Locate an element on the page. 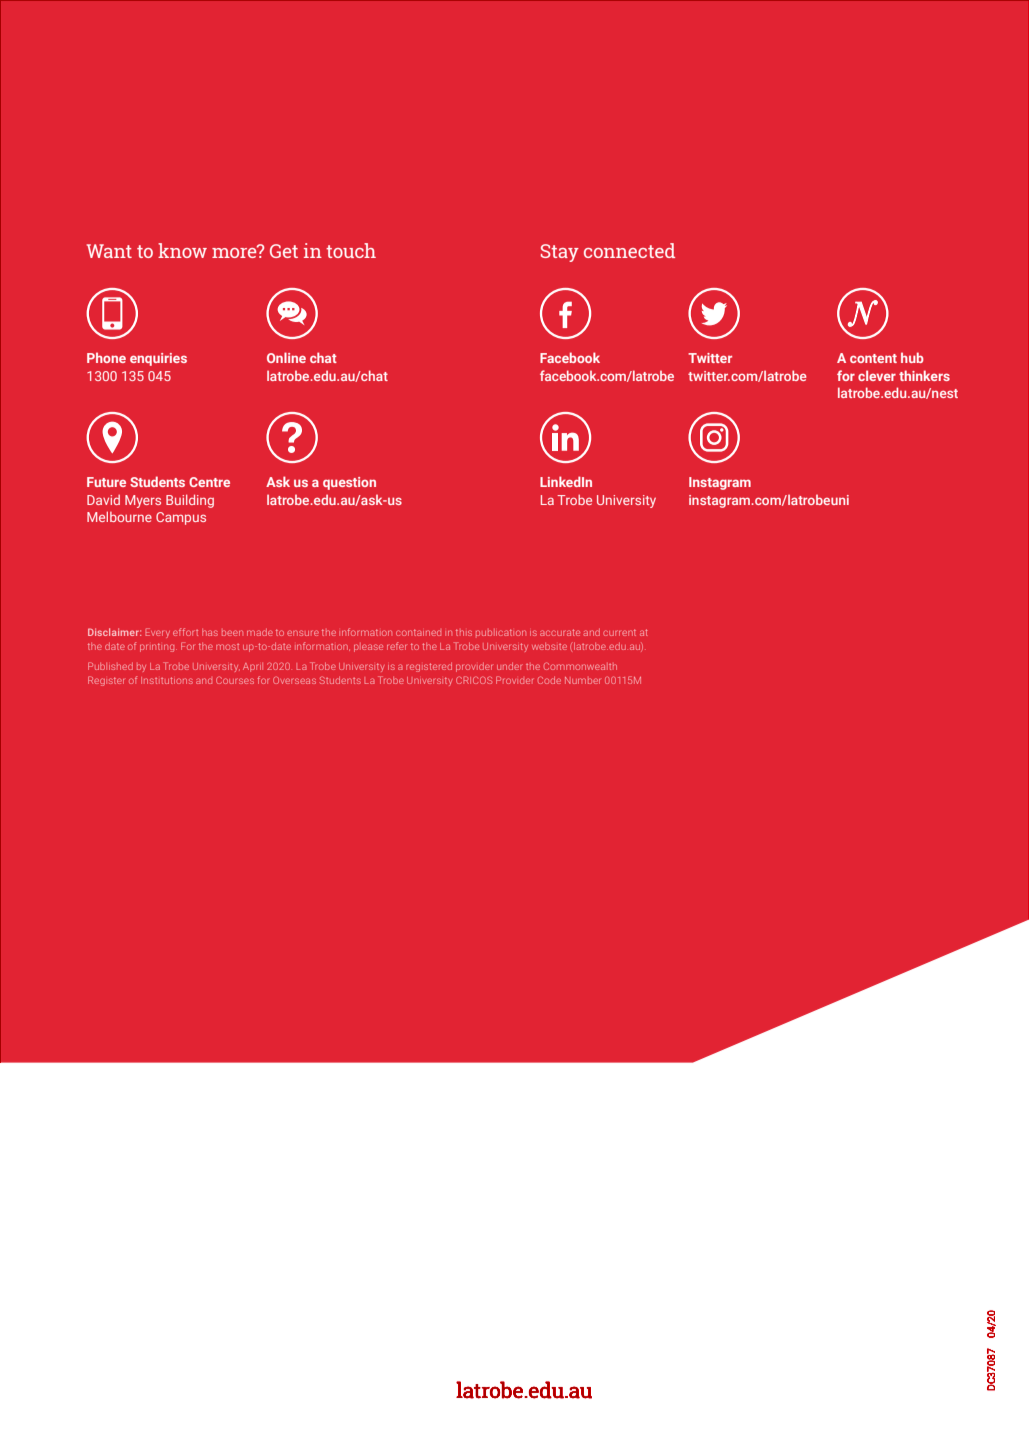  question is located at coordinates (349, 483).
